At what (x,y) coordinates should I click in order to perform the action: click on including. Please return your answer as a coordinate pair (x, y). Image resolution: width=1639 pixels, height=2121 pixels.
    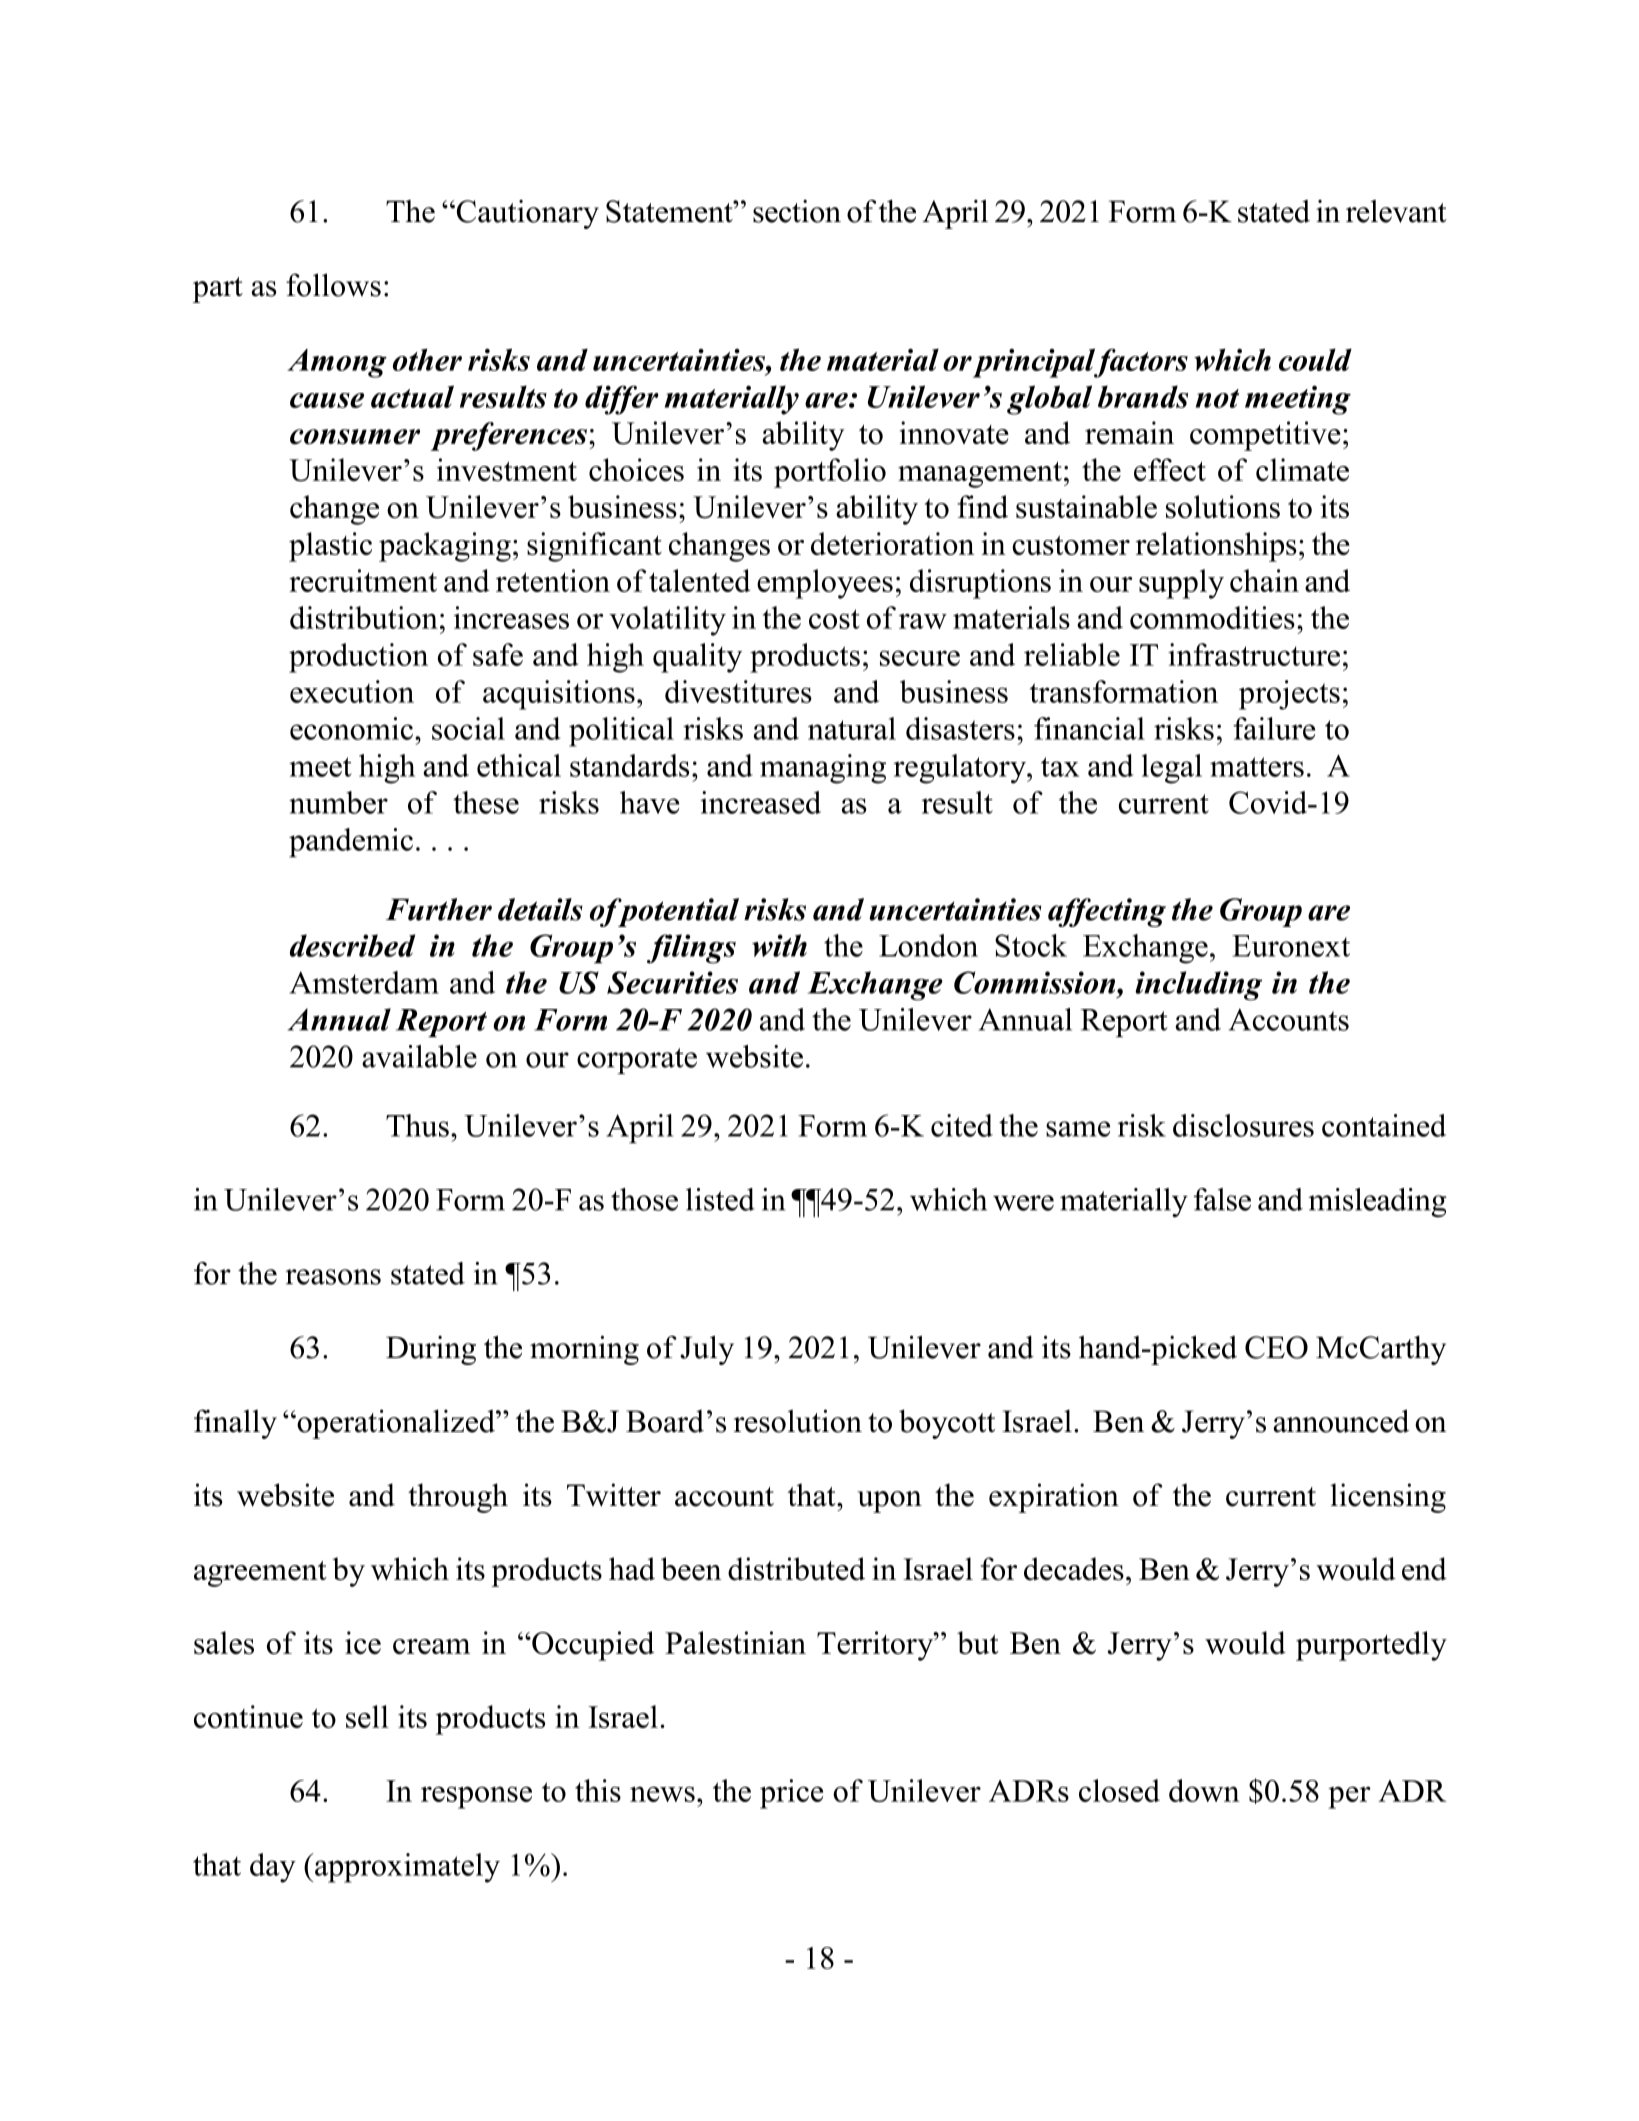
    Looking at the image, I should click on (1198, 986).
